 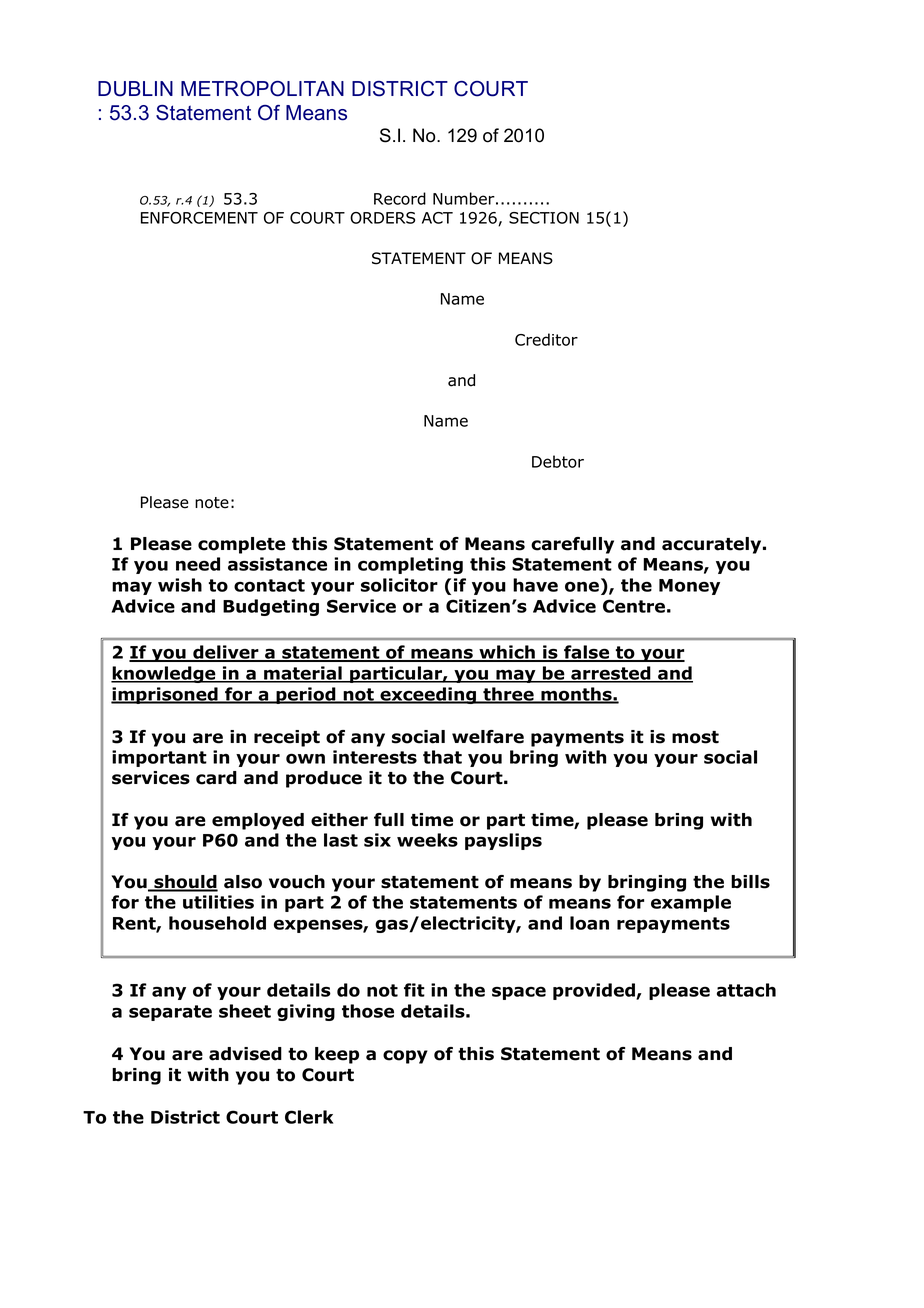 What do you see at coordinates (544, 218) in the screenshot?
I see `SECTION` at bounding box center [544, 218].
